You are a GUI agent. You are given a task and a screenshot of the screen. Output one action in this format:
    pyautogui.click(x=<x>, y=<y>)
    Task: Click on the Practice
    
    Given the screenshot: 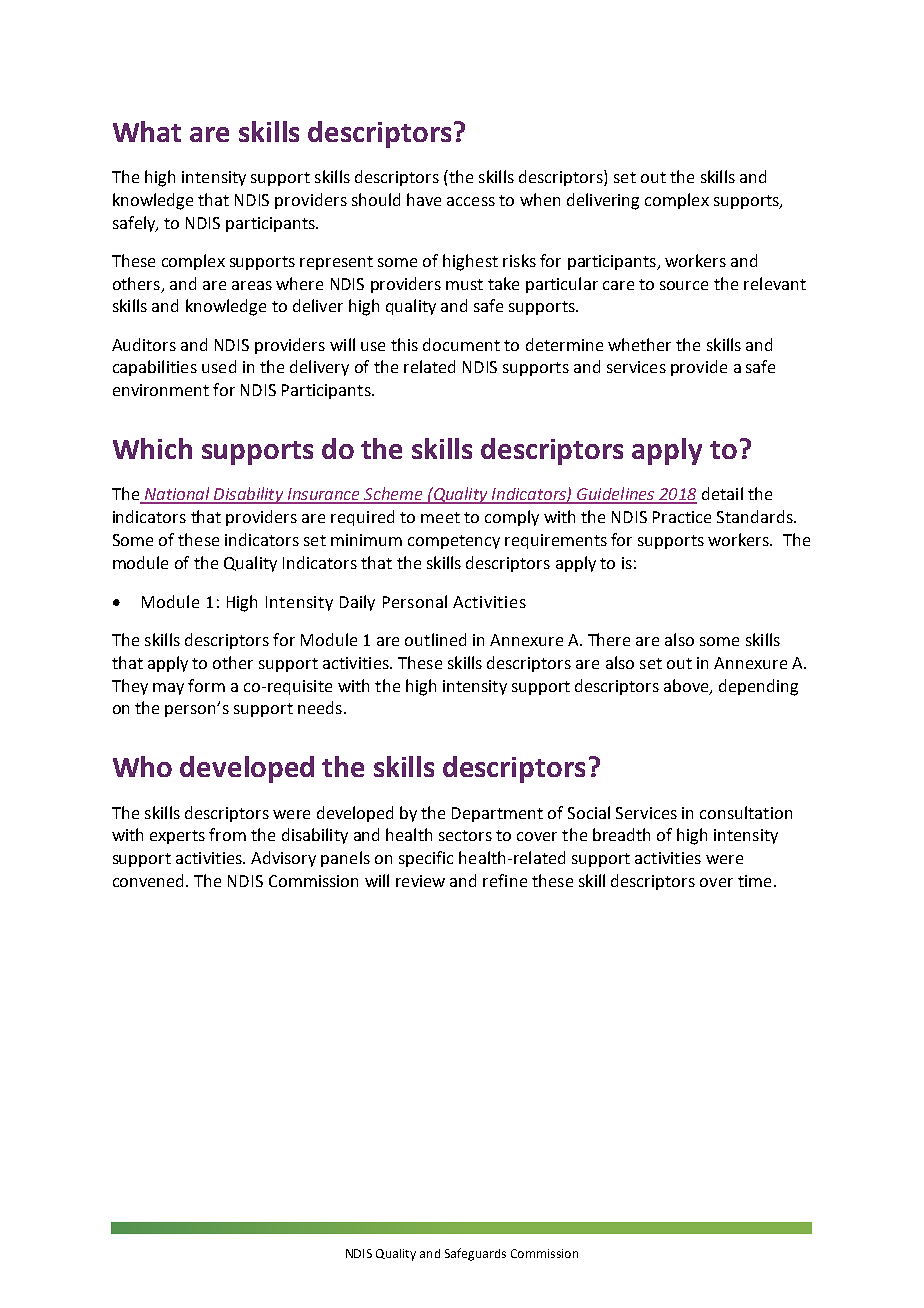 What is the action you would take?
    pyautogui.click(x=682, y=517)
